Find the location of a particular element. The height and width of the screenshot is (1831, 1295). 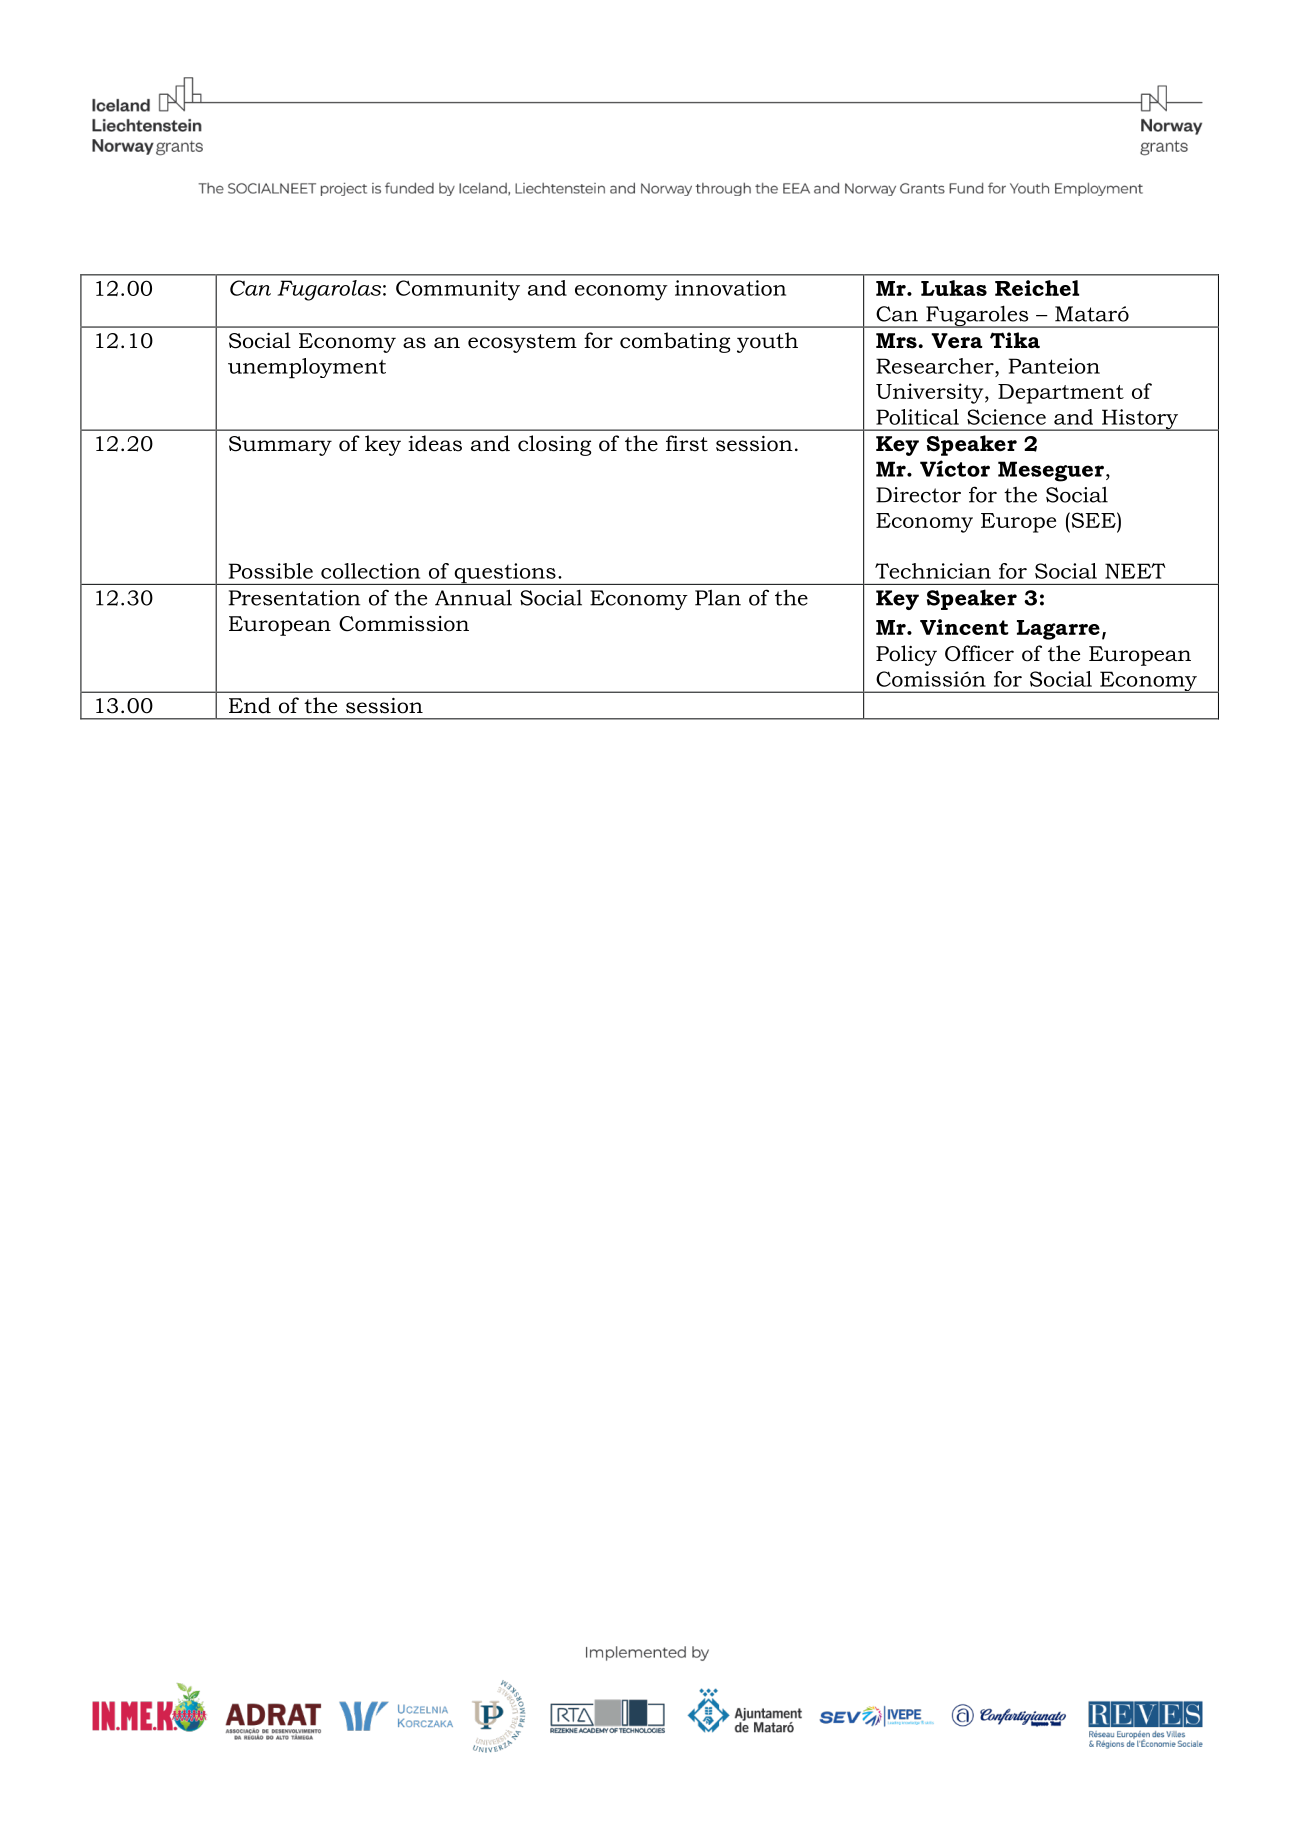

Presentation is located at coordinates (294, 598).
